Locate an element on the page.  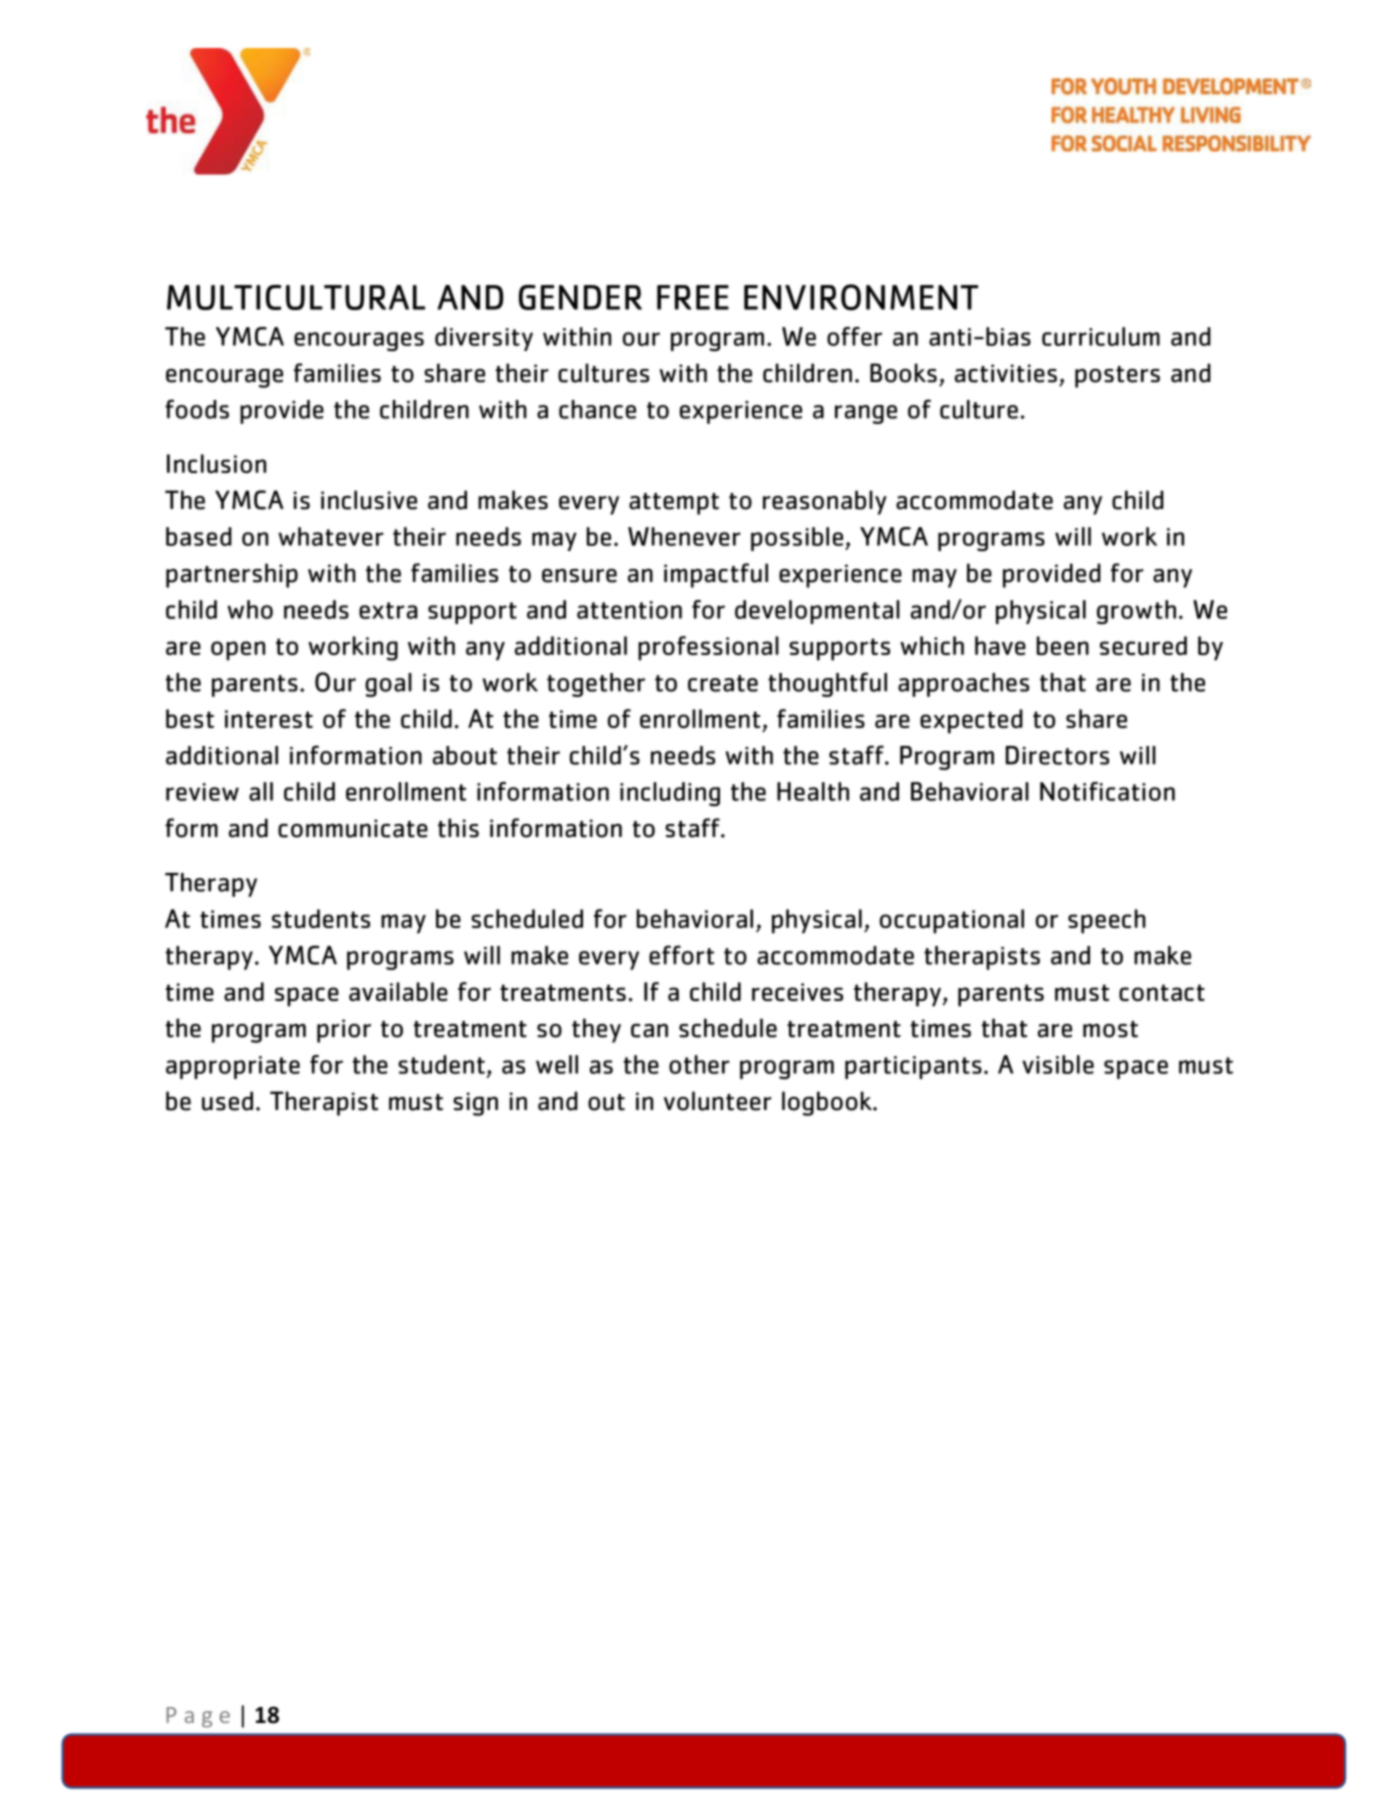
speech is located at coordinates (1107, 921).
